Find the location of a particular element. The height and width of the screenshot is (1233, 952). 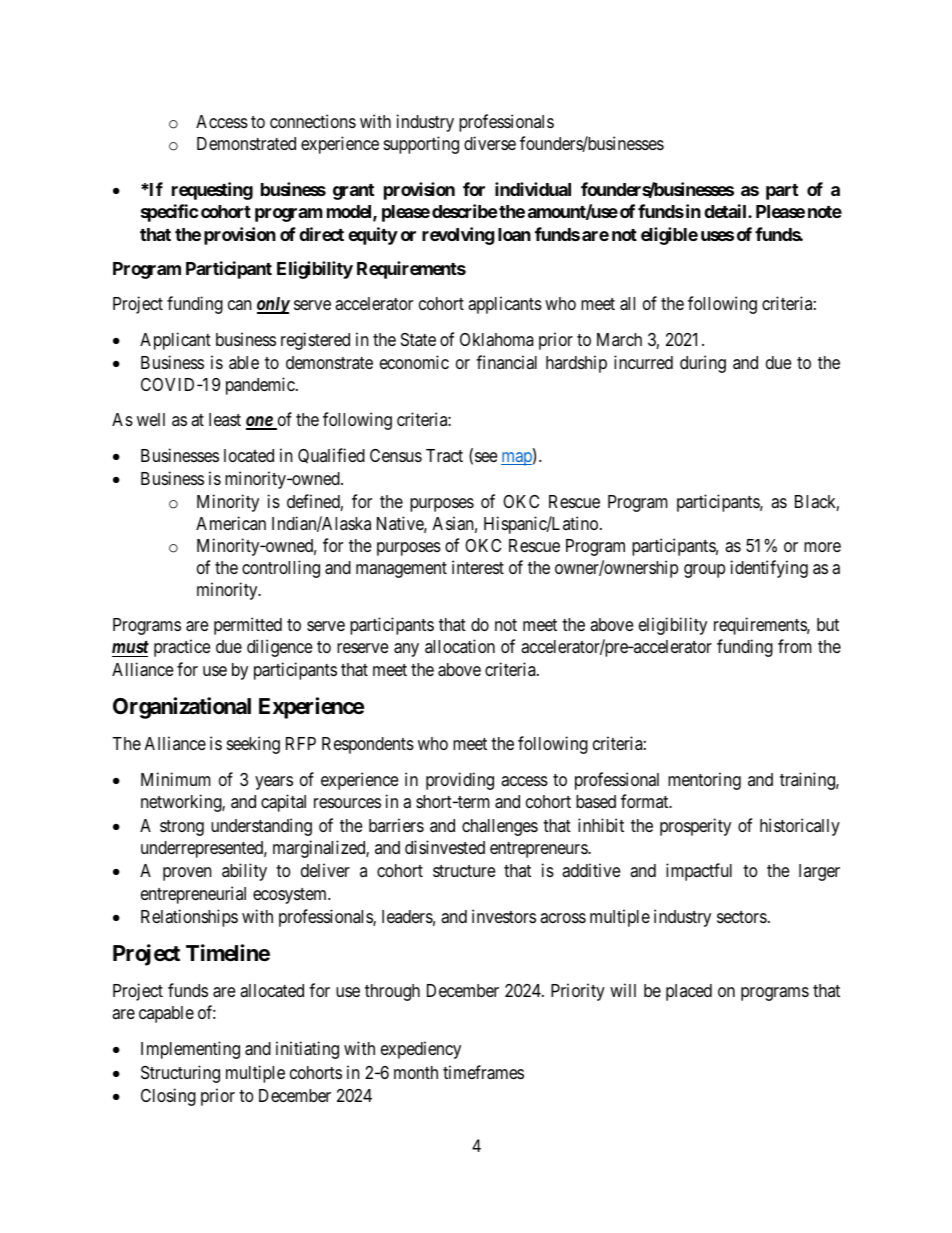

detail is located at coordinates (726, 211).
